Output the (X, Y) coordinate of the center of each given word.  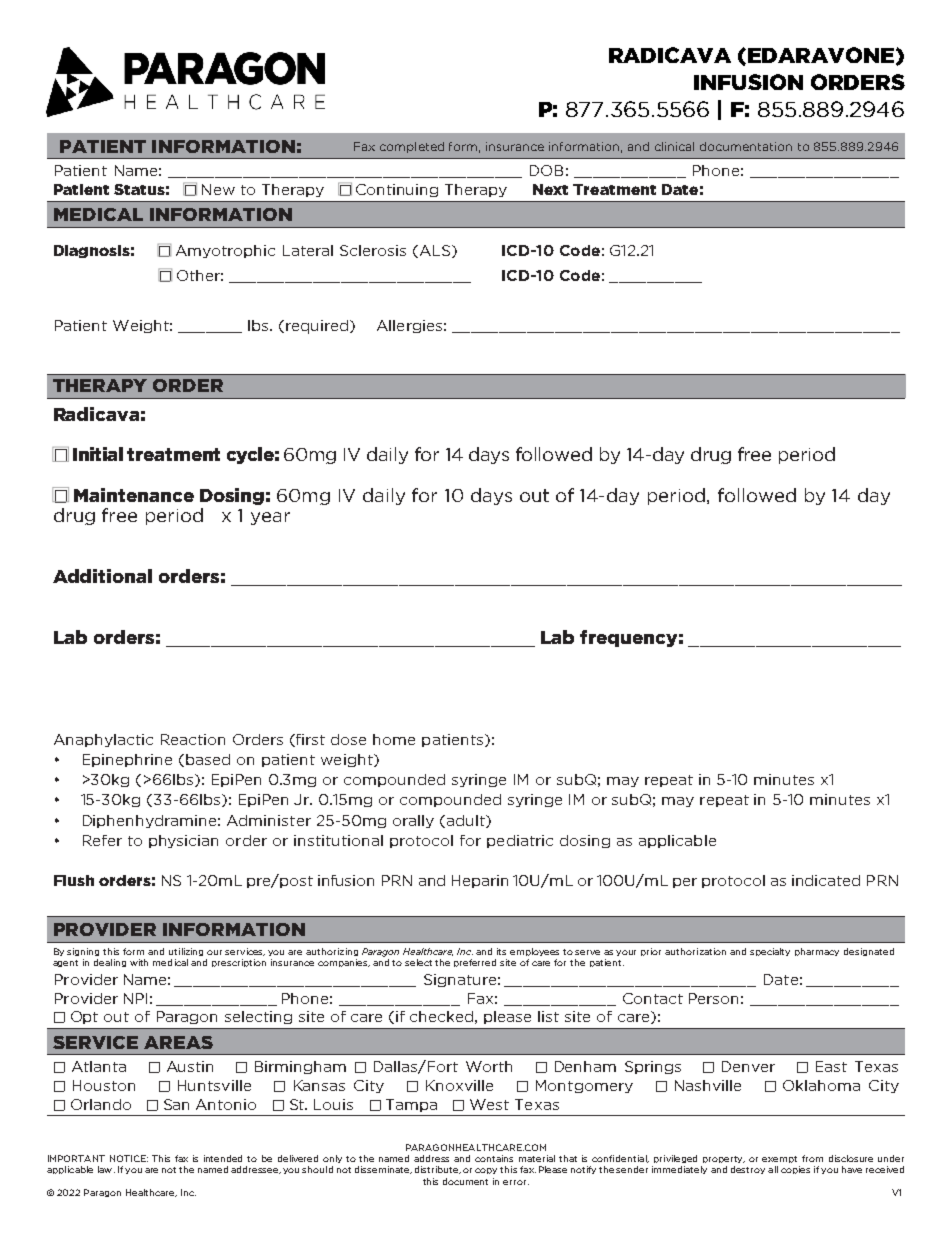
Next (550, 189)
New (218, 189)
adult (465, 821)
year (270, 518)
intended (223, 1158)
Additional (102, 576)
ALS (433, 251)
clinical (674, 146)
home (394, 739)
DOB (546, 170)
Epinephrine (127, 760)
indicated (826, 880)
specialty (770, 952)
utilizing (186, 952)
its (501, 951)
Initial (98, 454)
